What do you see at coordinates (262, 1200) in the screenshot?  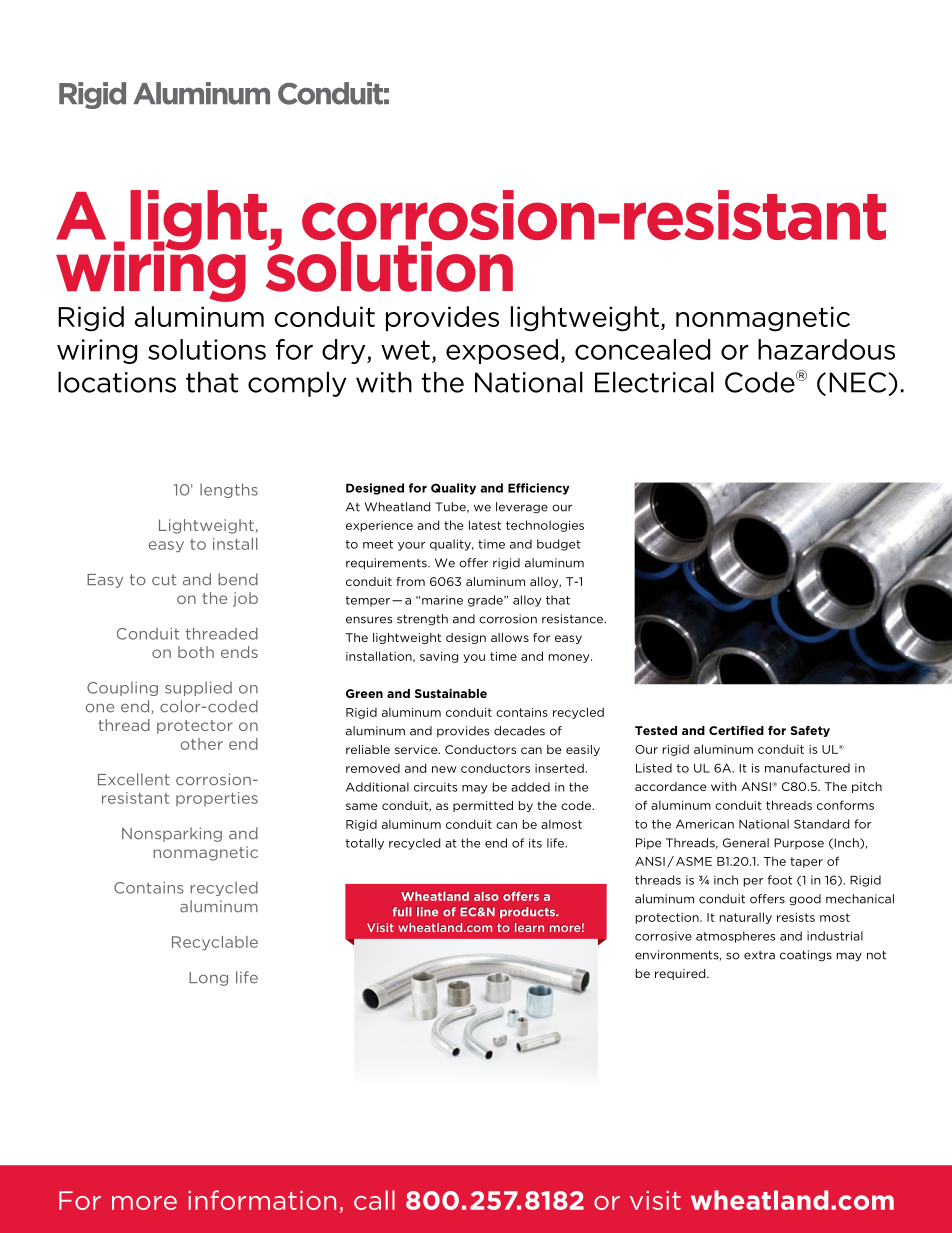 I see `information` at bounding box center [262, 1200].
